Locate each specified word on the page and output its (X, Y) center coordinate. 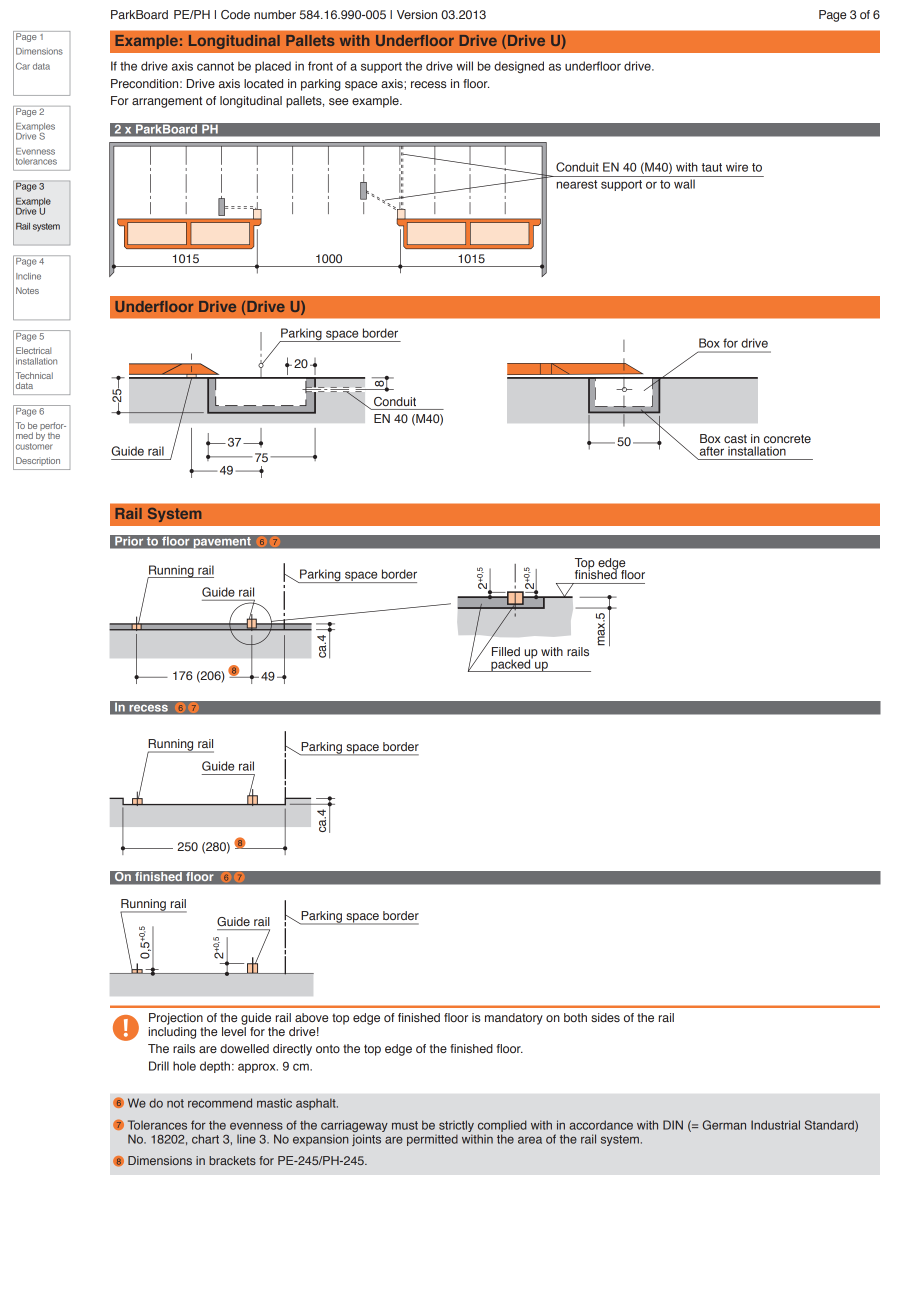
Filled (506, 651)
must (405, 1125)
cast (735, 438)
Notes (27, 290)
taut (712, 167)
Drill (159, 1066)
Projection (176, 1019)
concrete (787, 438)
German (724, 1125)
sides (605, 1017)
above (311, 1017)
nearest (576, 184)
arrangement (167, 102)
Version (417, 14)
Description (38, 461)
